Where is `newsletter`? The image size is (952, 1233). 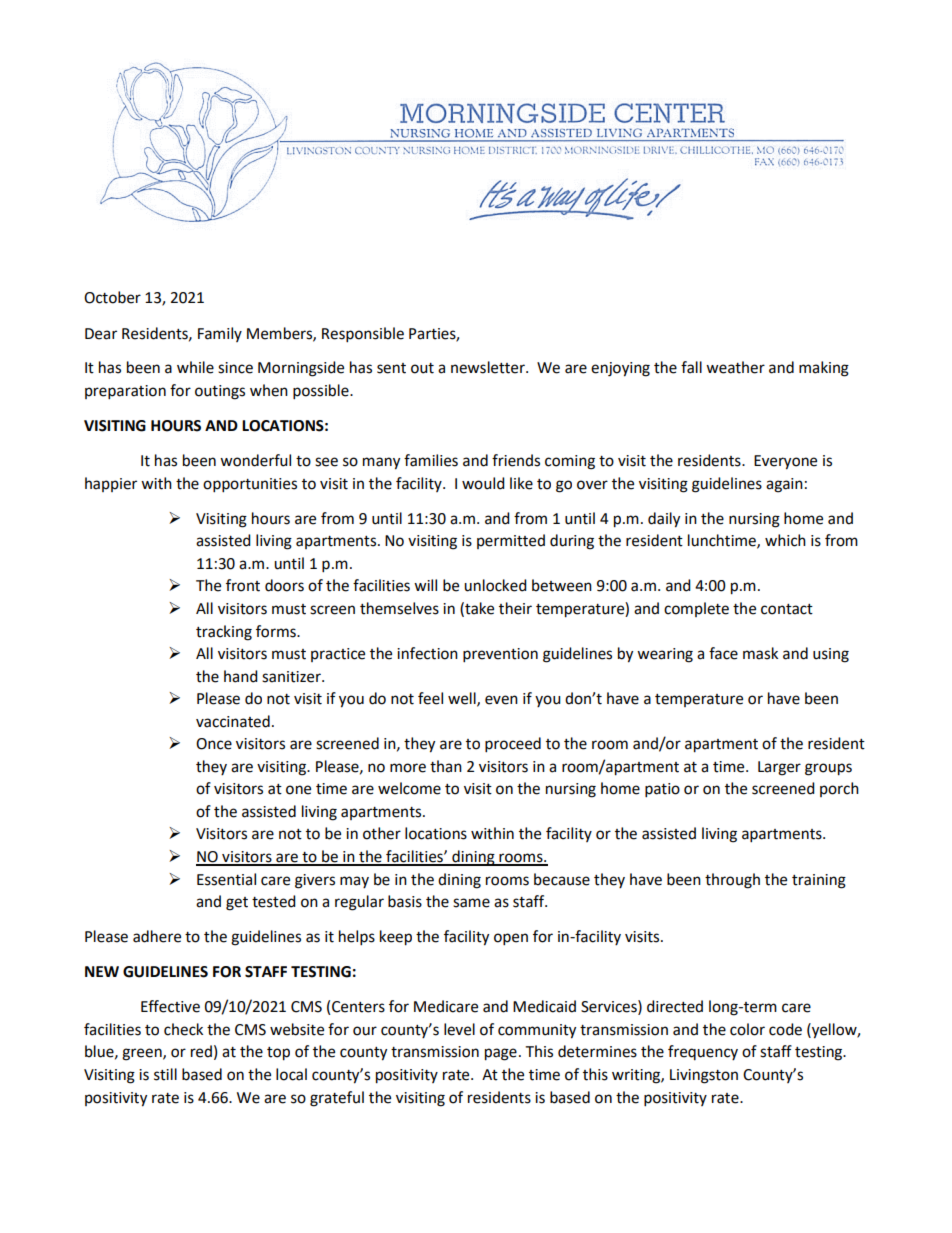 newsletter is located at coordinates (489, 367).
